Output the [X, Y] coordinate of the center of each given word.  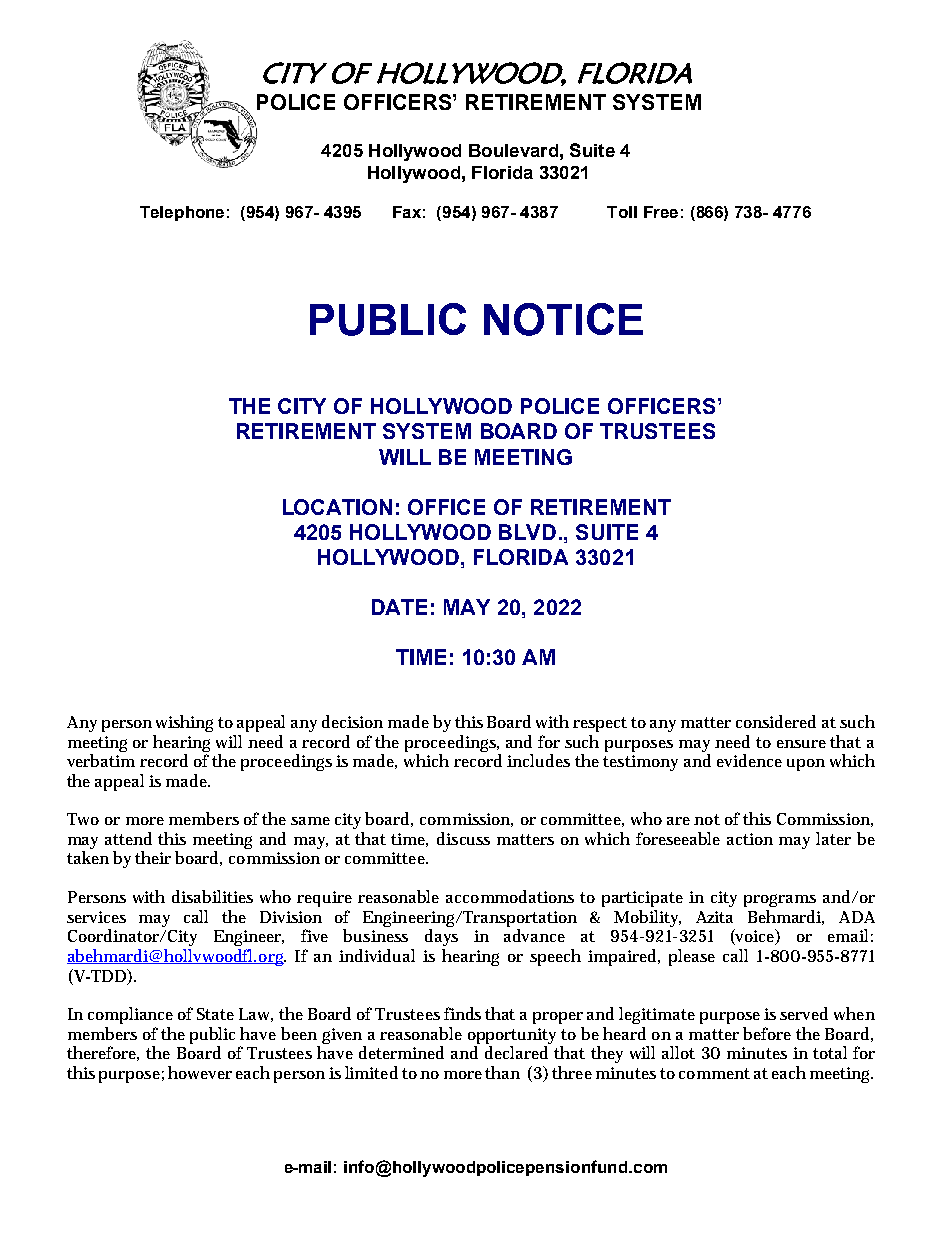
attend [128, 838]
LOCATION [337, 507]
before [767, 1033]
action [750, 839]
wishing [184, 723]
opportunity [514, 1037]
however [200, 1072]
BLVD [527, 532]
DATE [399, 607]
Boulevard [513, 150]
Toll [622, 212]
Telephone [182, 213]
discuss [463, 838]
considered [776, 721]
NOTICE [563, 319]
